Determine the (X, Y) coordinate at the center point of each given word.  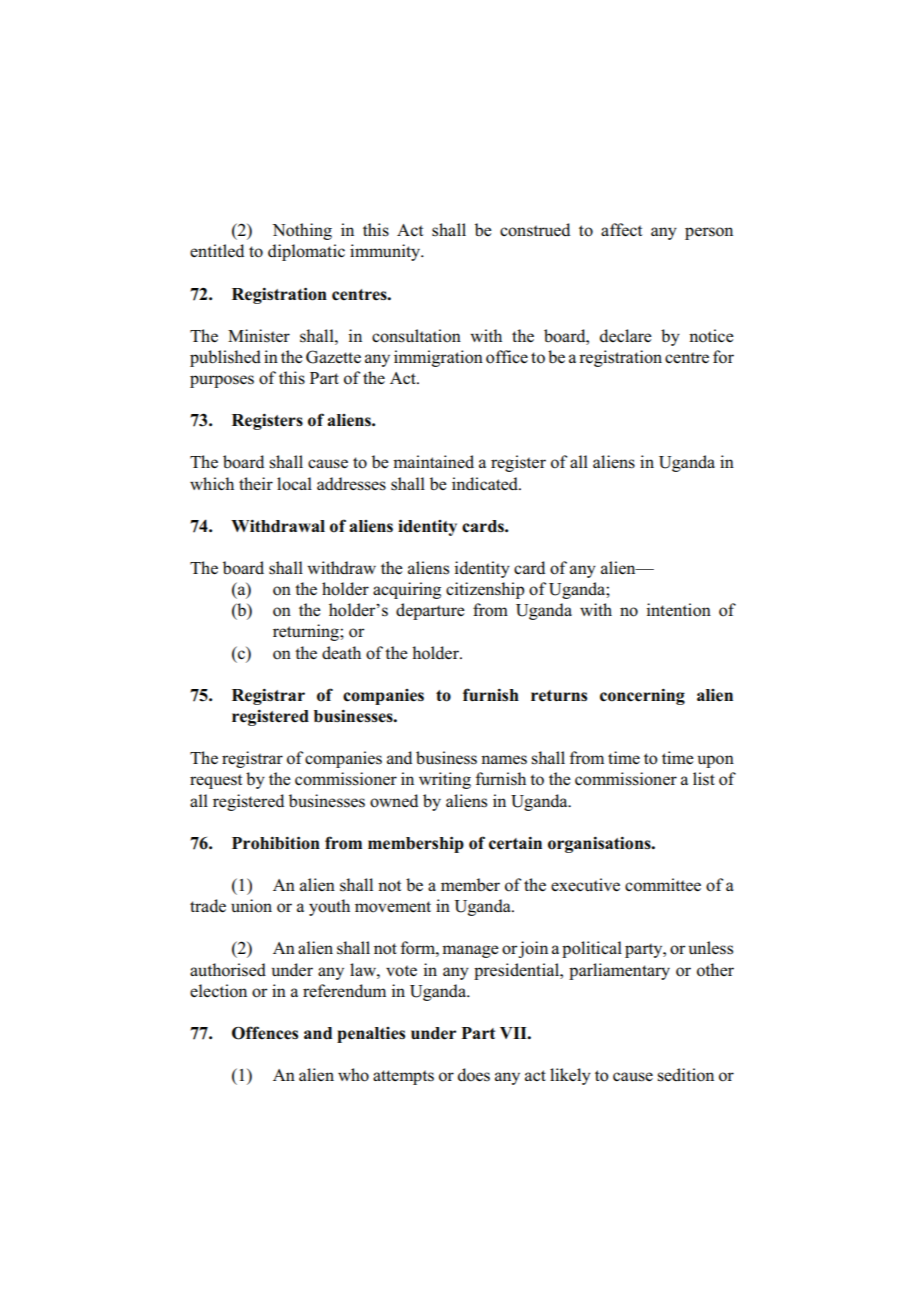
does (474, 1075)
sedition (685, 1075)
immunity (386, 252)
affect (621, 230)
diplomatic (306, 252)
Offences (265, 1033)
